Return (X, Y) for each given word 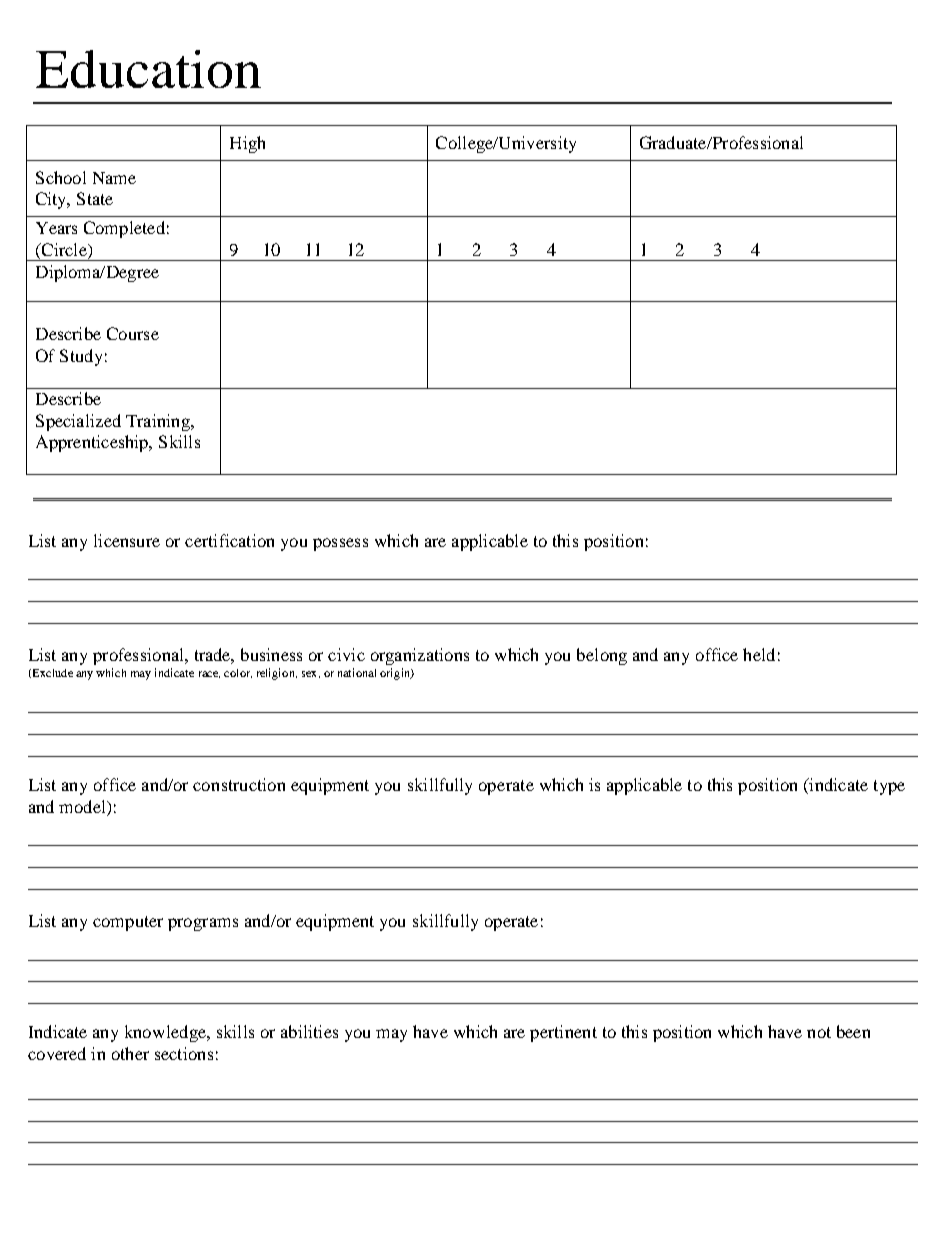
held (759, 654)
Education (148, 69)
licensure (127, 540)
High (247, 144)
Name (114, 178)
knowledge (166, 1033)
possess (340, 544)
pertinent (563, 1033)
